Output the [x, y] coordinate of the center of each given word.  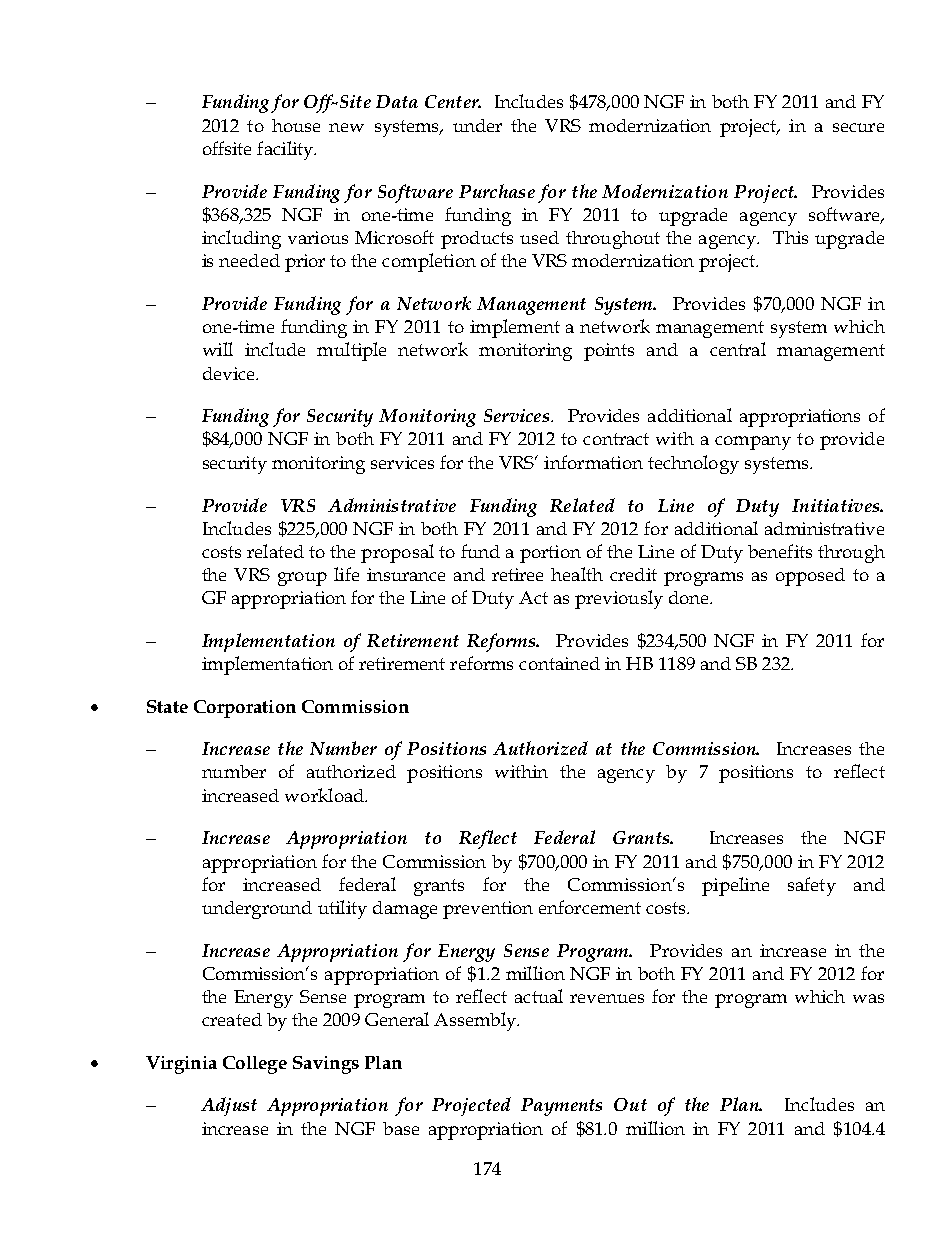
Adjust [229, 1106]
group [302, 579]
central [738, 349]
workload [326, 795]
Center [453, 101]
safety [812, 886]
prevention [488, 910]
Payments [561, 1107]
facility [286, 150]
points [609, 352]
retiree [517, 574]
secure [858, 127]
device [230, 373]
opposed [810, 577]
